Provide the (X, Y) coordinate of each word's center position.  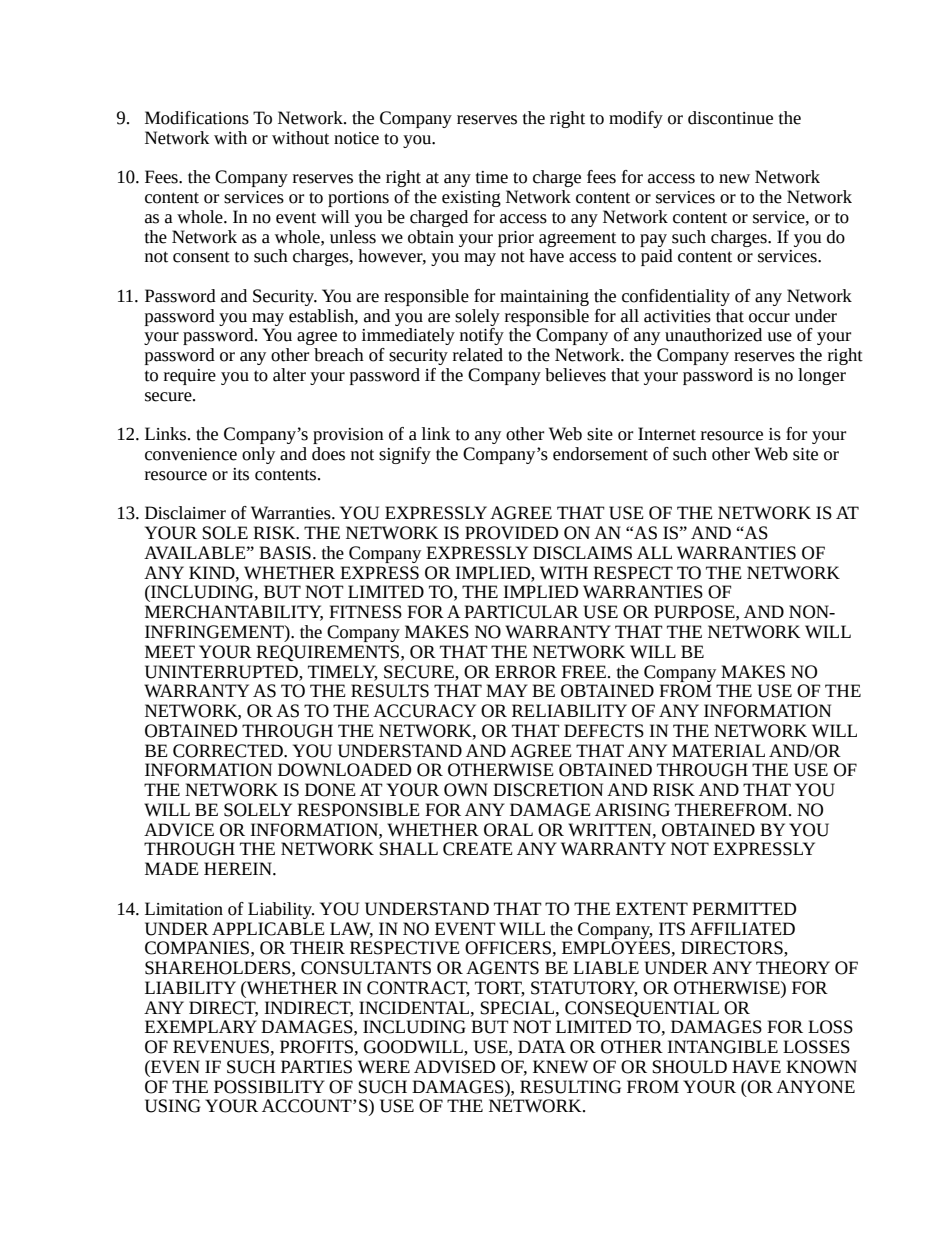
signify (405, 455)
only (258, 455)
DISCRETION (548, 790)
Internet (667, 434)
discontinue (730, 118)
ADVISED (454, 1067)
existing (471, 199)
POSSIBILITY (269, 1087)
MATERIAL (718, 750)
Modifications (197, 118)
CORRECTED (229, 751)
